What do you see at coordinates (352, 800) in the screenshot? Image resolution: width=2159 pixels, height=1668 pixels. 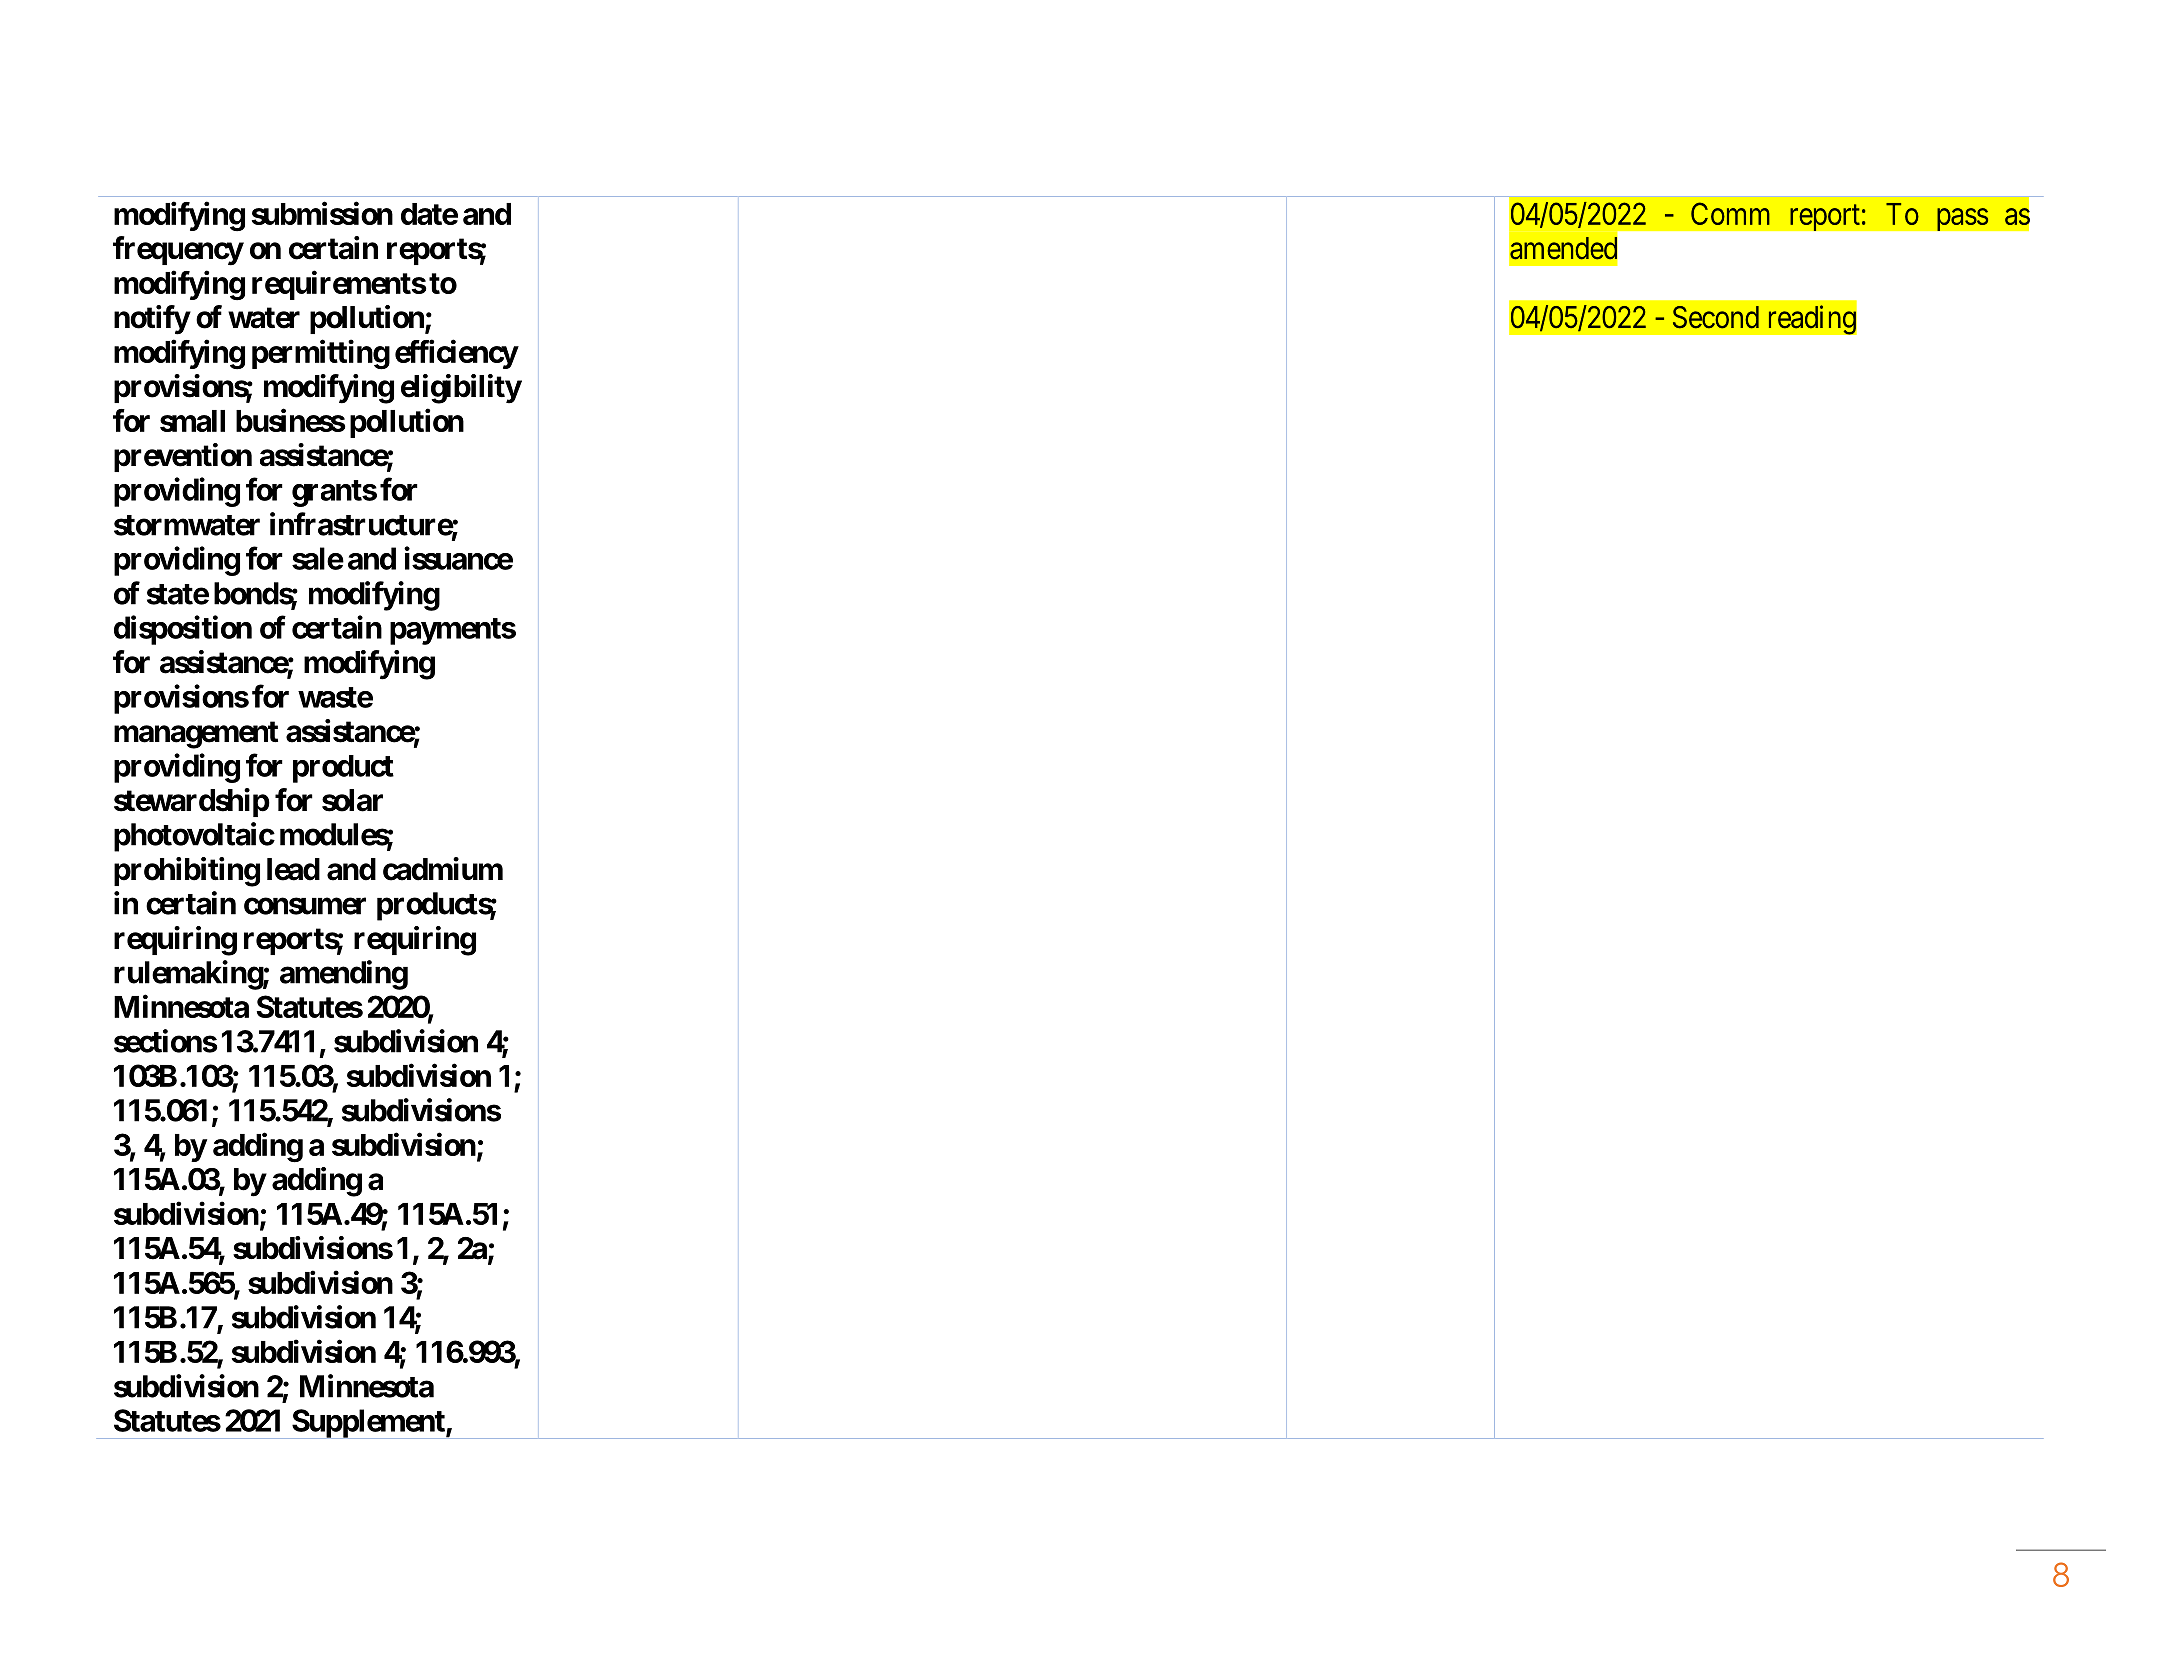 I see `solar` at bounding box center [352, 800].
